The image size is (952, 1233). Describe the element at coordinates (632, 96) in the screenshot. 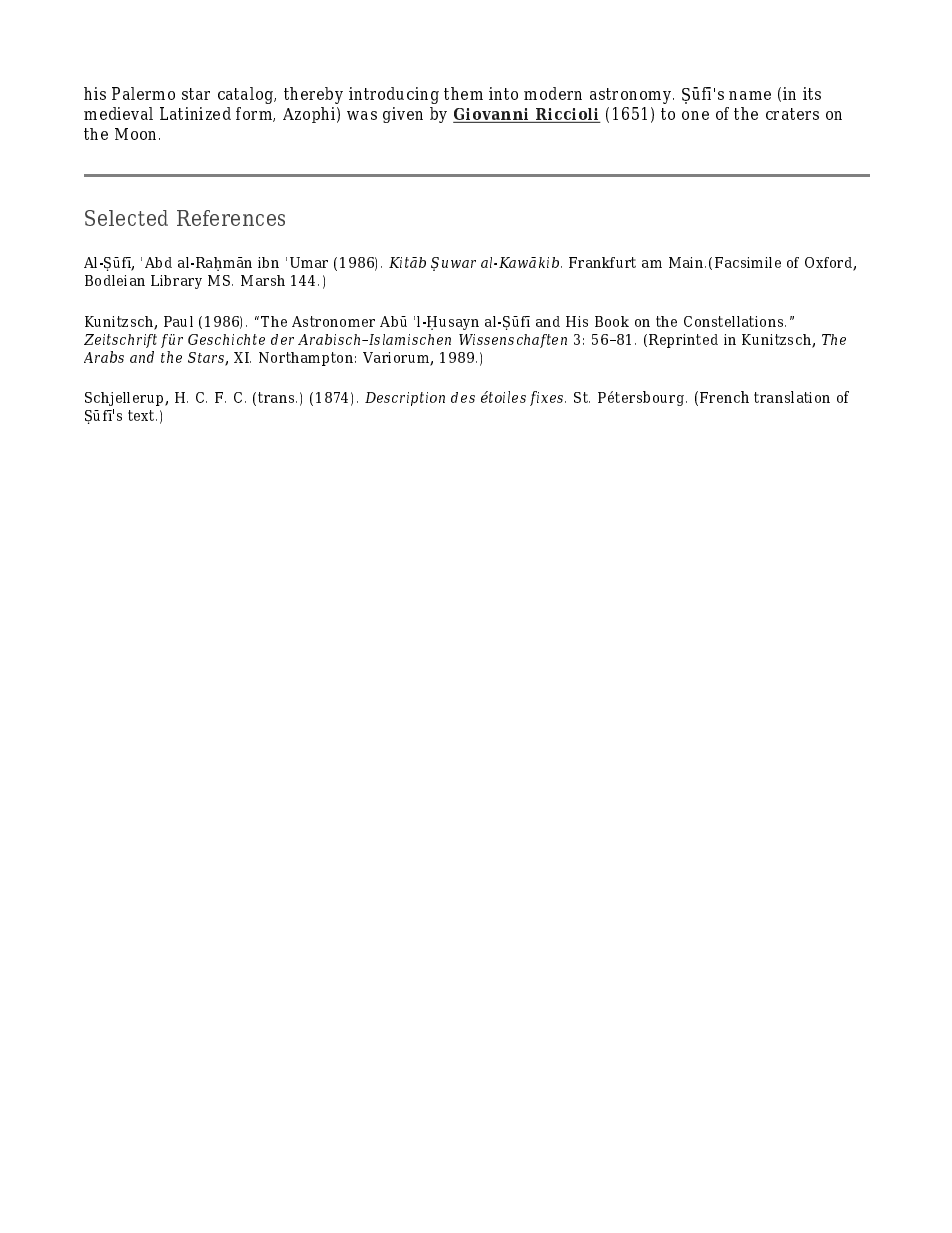

I see `astronomy` at that location.
